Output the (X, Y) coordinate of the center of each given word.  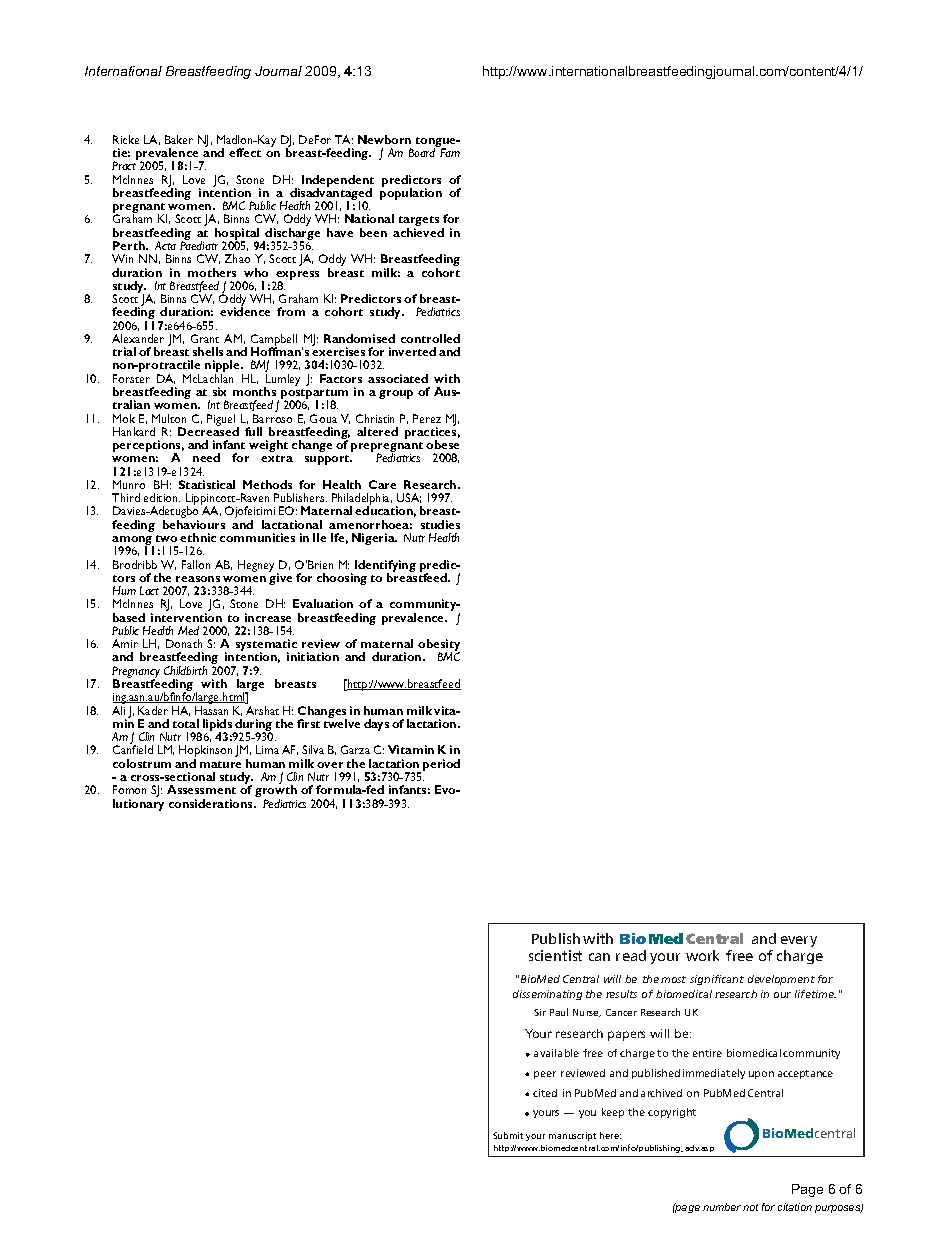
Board (422, 152)
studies (440, 524)
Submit (508, 1135)
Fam (450, 152)
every (799, 941)
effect (245, 152)
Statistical (207, 484)
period (441, 765)
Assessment (201, 789)
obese (442, 444)
